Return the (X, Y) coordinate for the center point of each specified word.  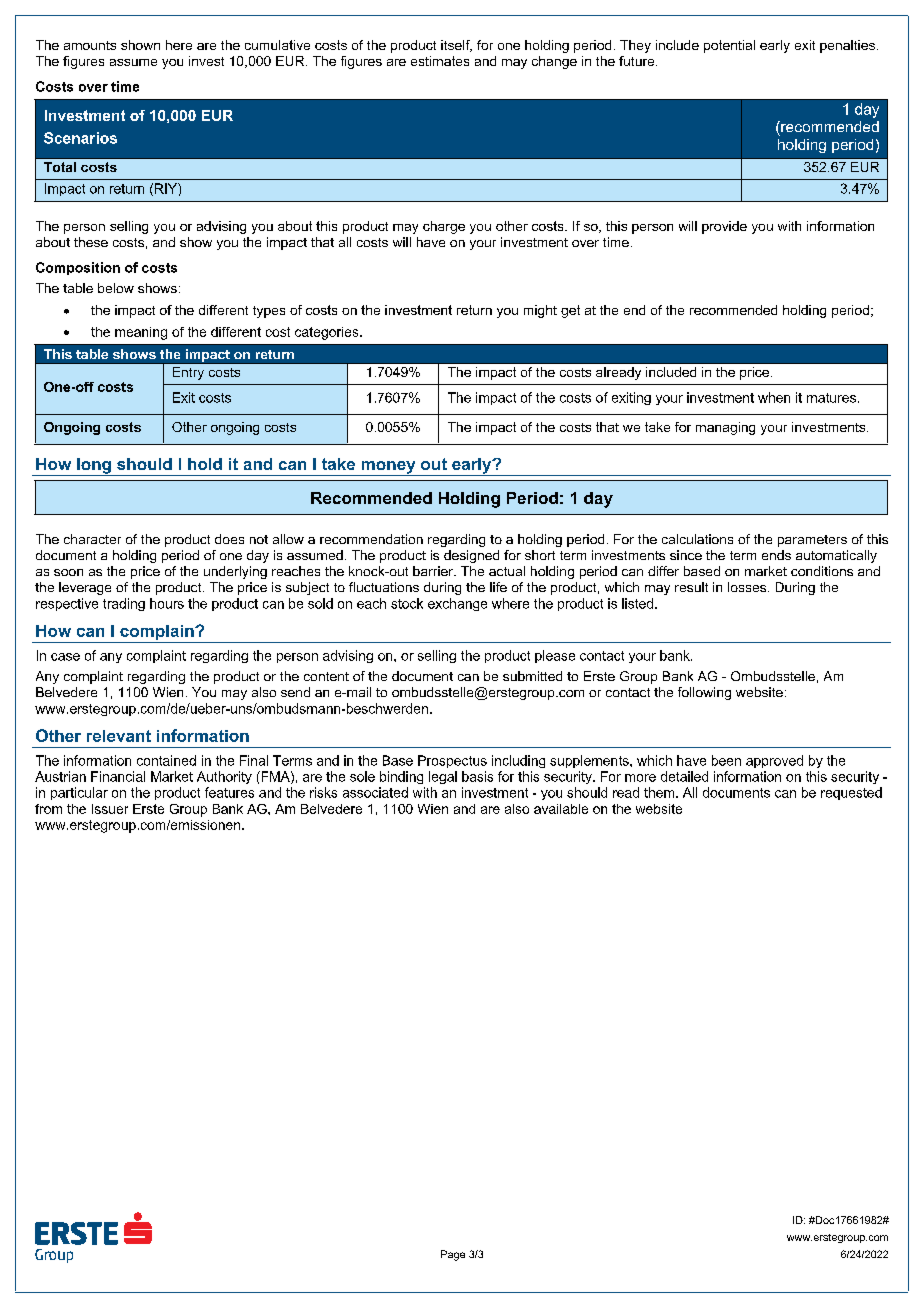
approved (774, 761)
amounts (90, 45)
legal (443, 777)
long (94, 467)
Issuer (110, 809)
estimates (440, 61)
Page (453, 1255)
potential (729, 46)
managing (725, 428)
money (388, 468)
